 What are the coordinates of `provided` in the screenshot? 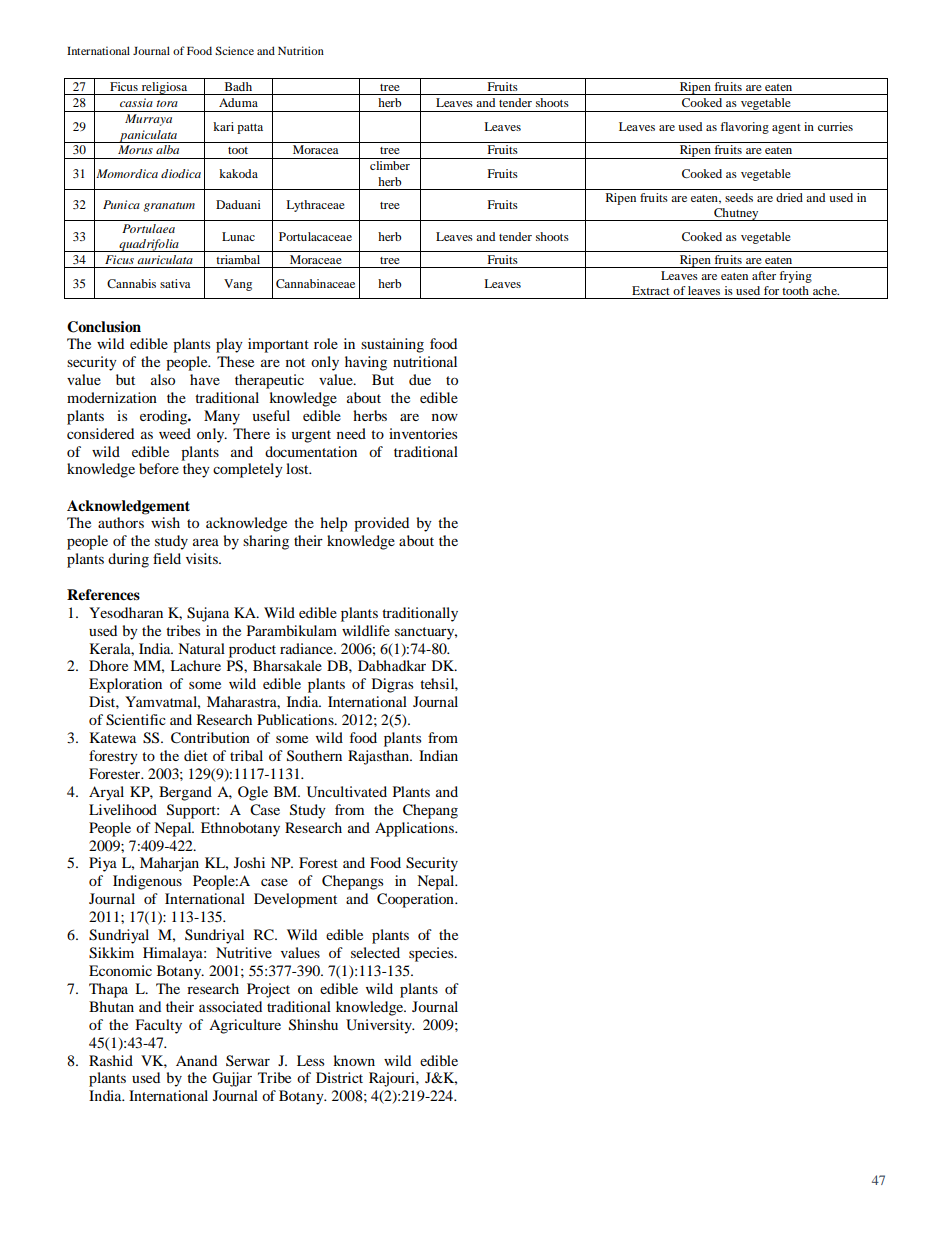 It's located at (381, 524).
